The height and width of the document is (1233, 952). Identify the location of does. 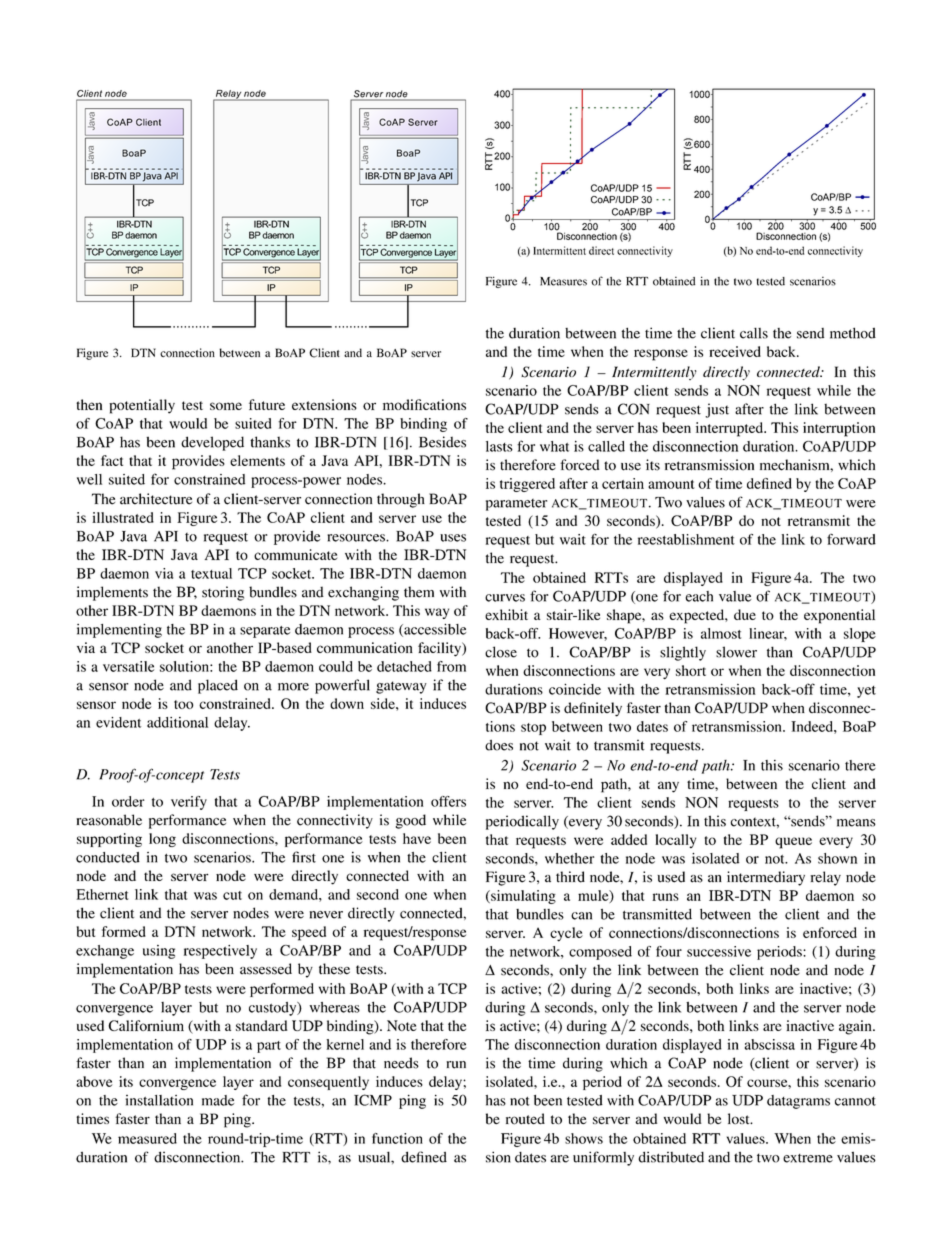
(499, 745).
